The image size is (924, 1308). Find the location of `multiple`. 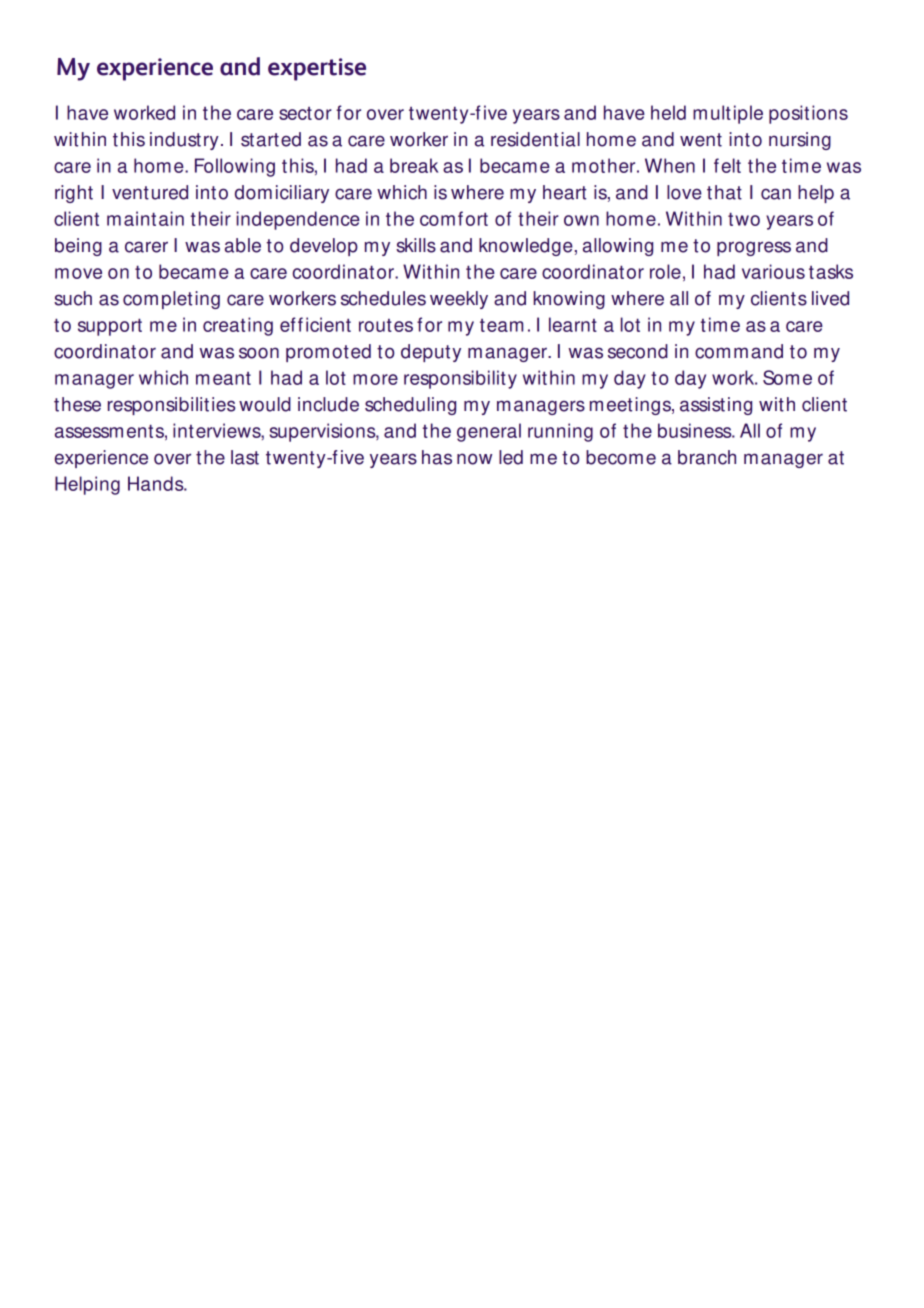

multiple is located at coordinates (728, 114).
